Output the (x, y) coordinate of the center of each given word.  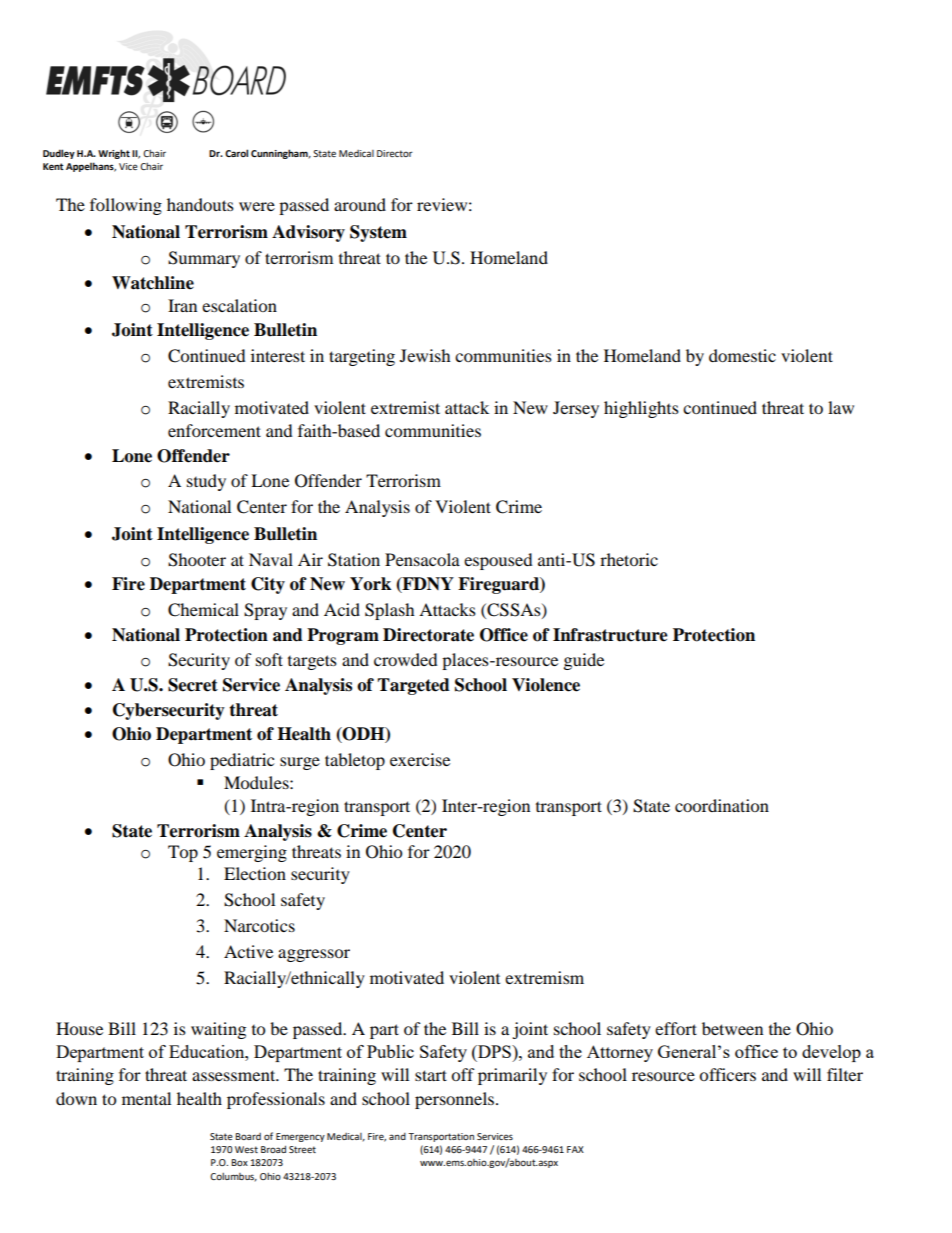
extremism (544, 977)
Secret (193, 685)
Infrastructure (610, 635)
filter (845, 1074)
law (841, 407)
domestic (742, 355)
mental (146, 1098)
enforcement (214, 430)
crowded (406, 659)
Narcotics (259, 925)
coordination (722, 805)
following (126, 206)
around (360, 204)
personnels (456, 1100)
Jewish (425, 355)
